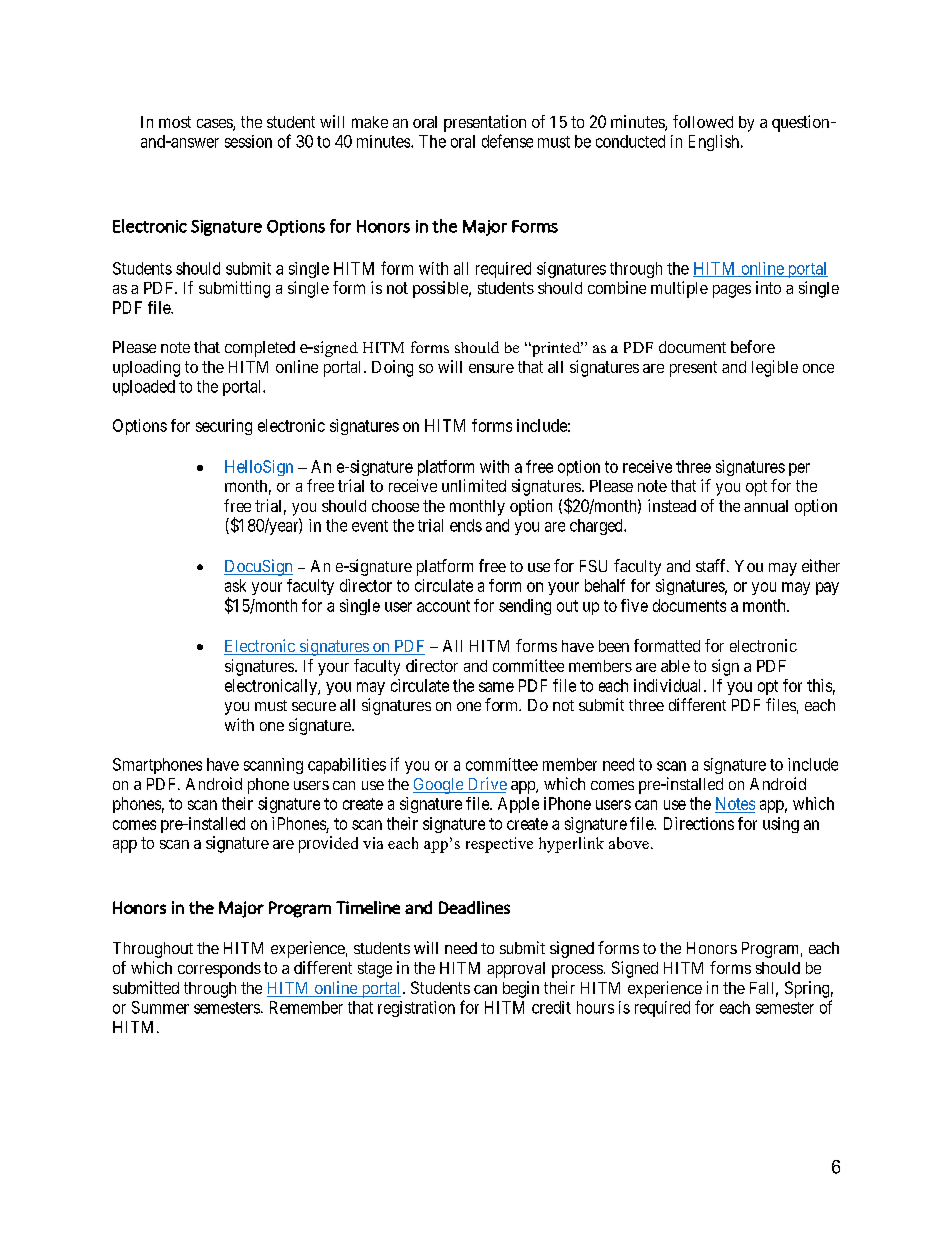 Image resolution: width=952 pixels, height=1233 pixels. I want to click on defense, so click(507, 141).
